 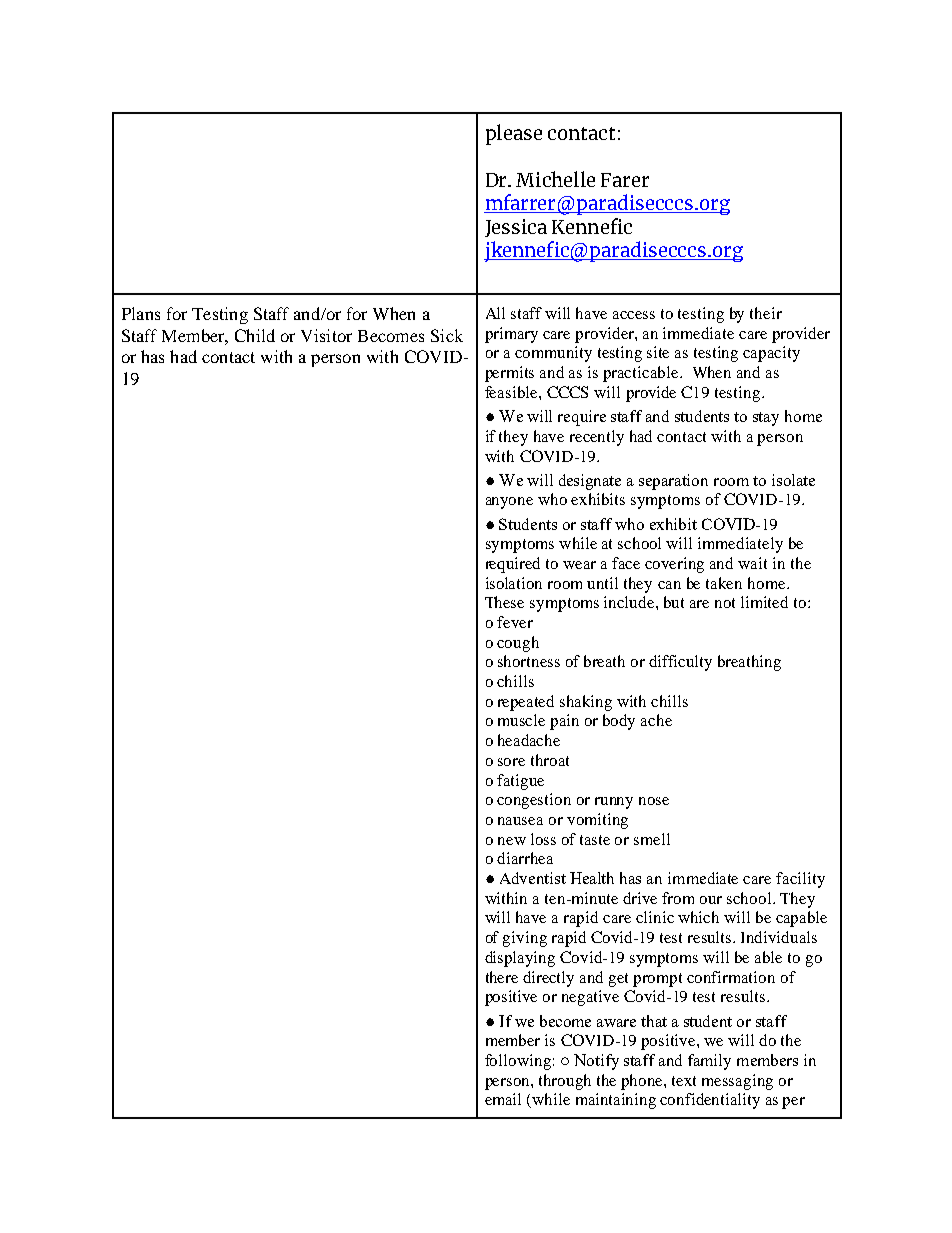 What do you see at coordinates (518, 1062) in the screenshot?
I see `following` at bounding box center [518, 1062].
